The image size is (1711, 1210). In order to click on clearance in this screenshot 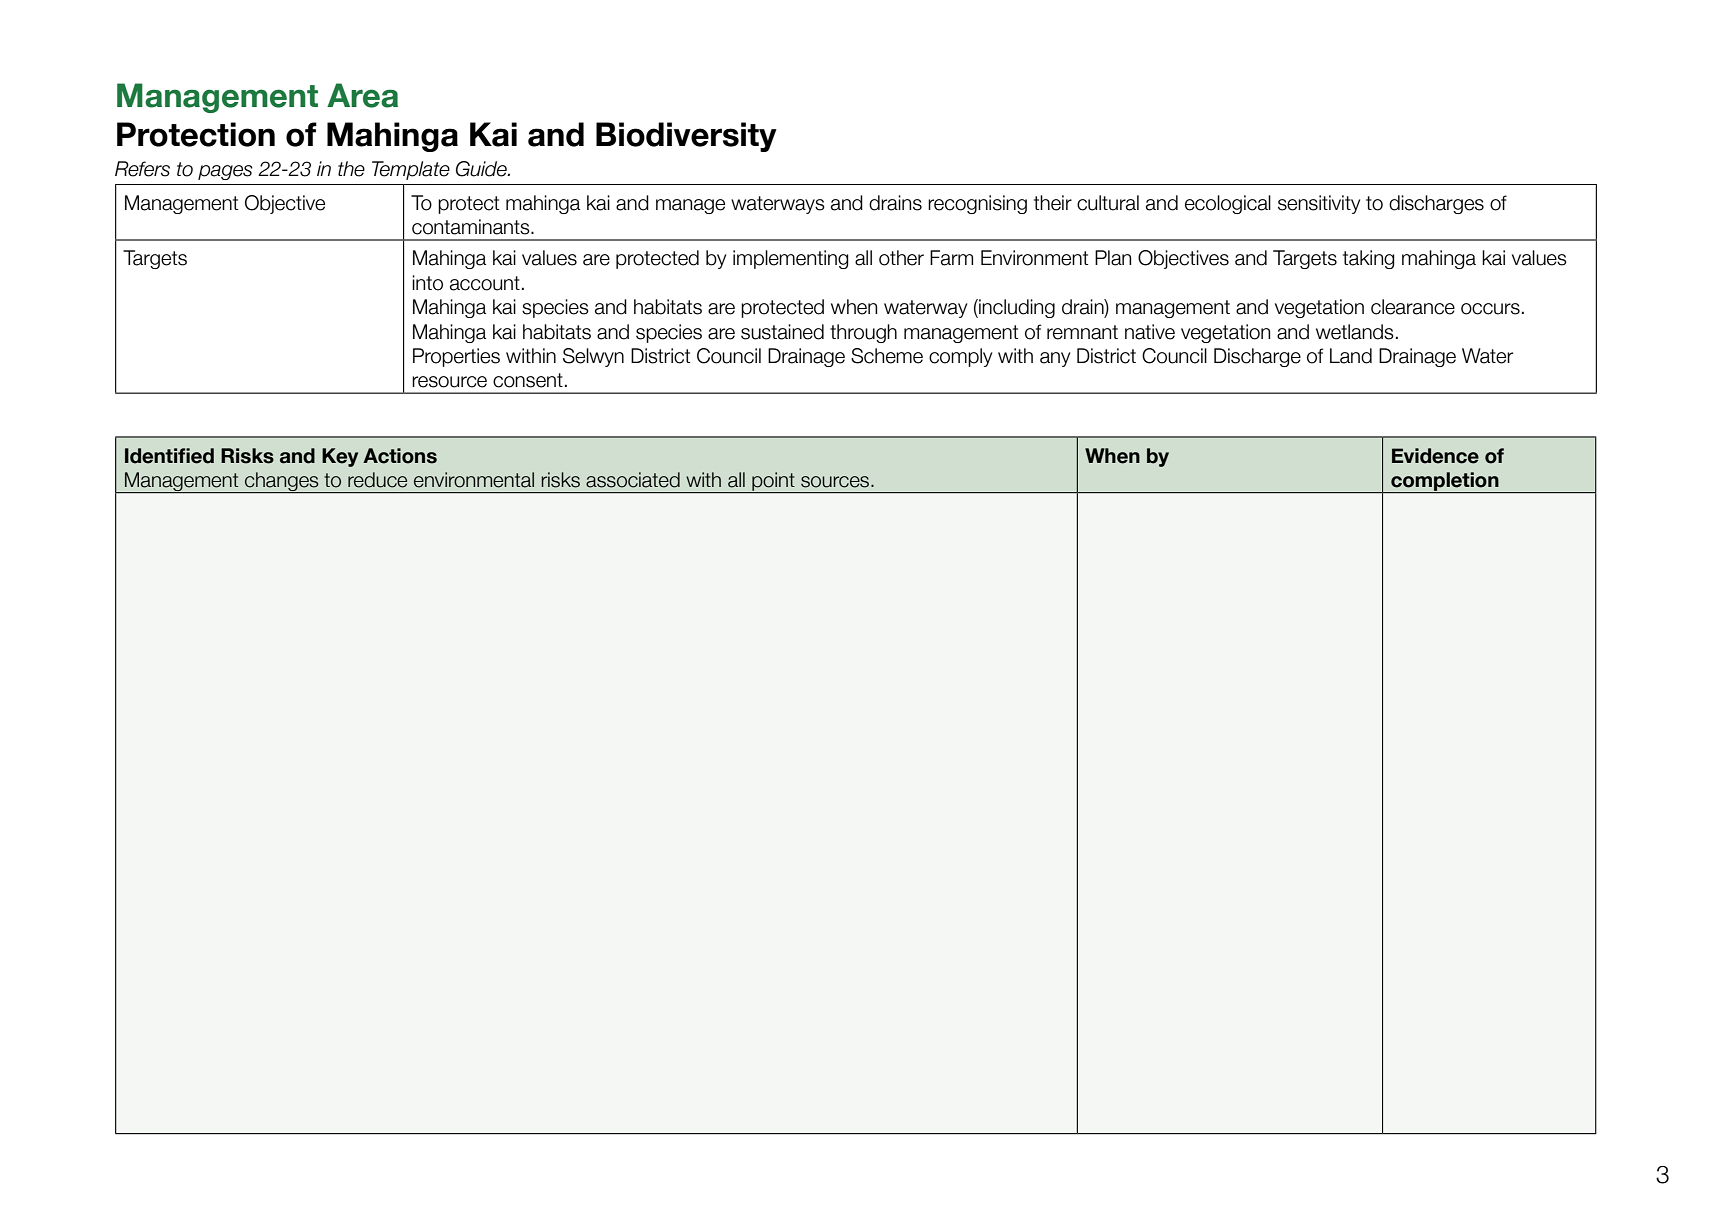, I will do `click(1413, 307)`.
